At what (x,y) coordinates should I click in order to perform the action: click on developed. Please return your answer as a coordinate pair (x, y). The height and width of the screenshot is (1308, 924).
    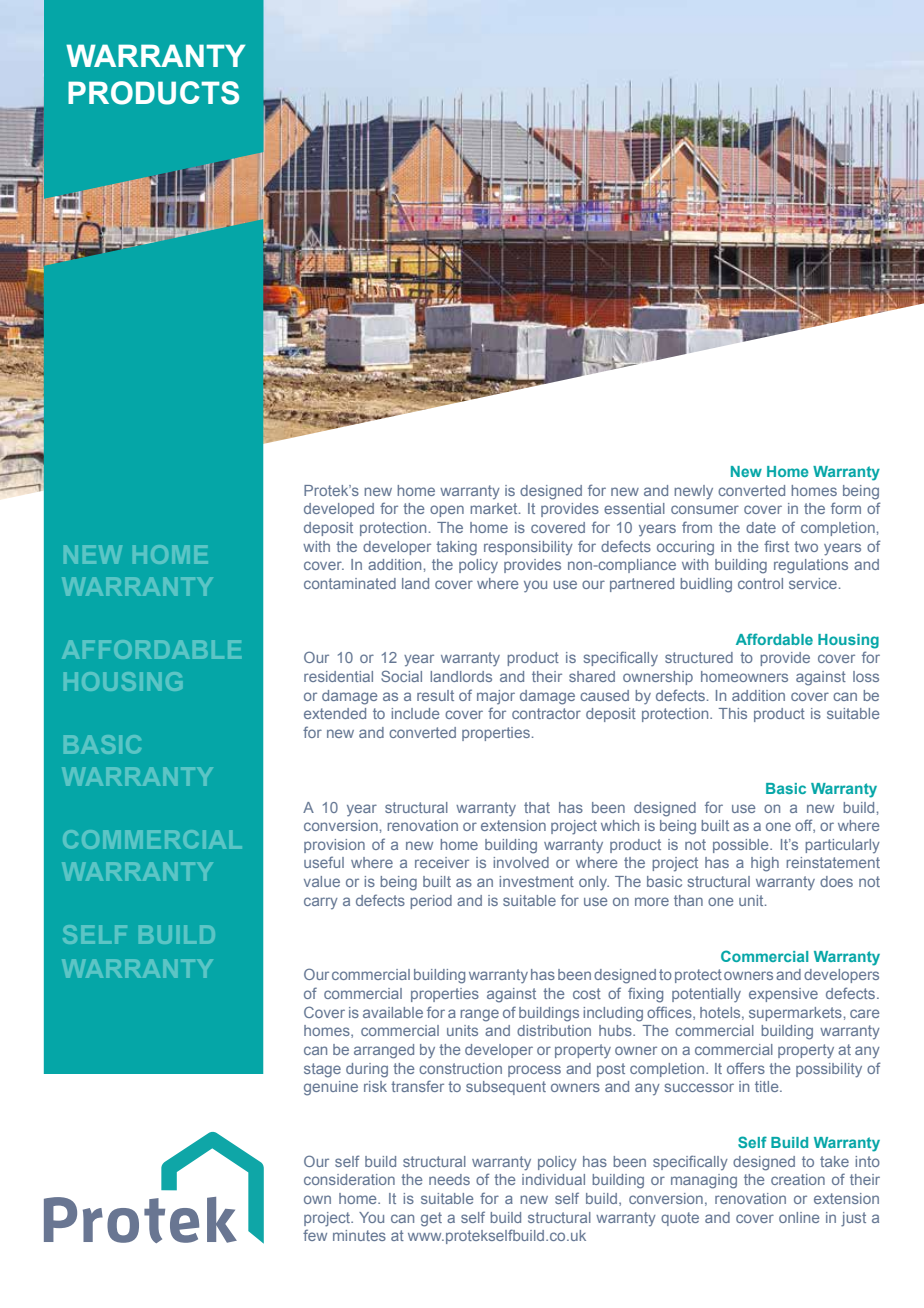
    Looking at the image, I should click on (339, 510).
